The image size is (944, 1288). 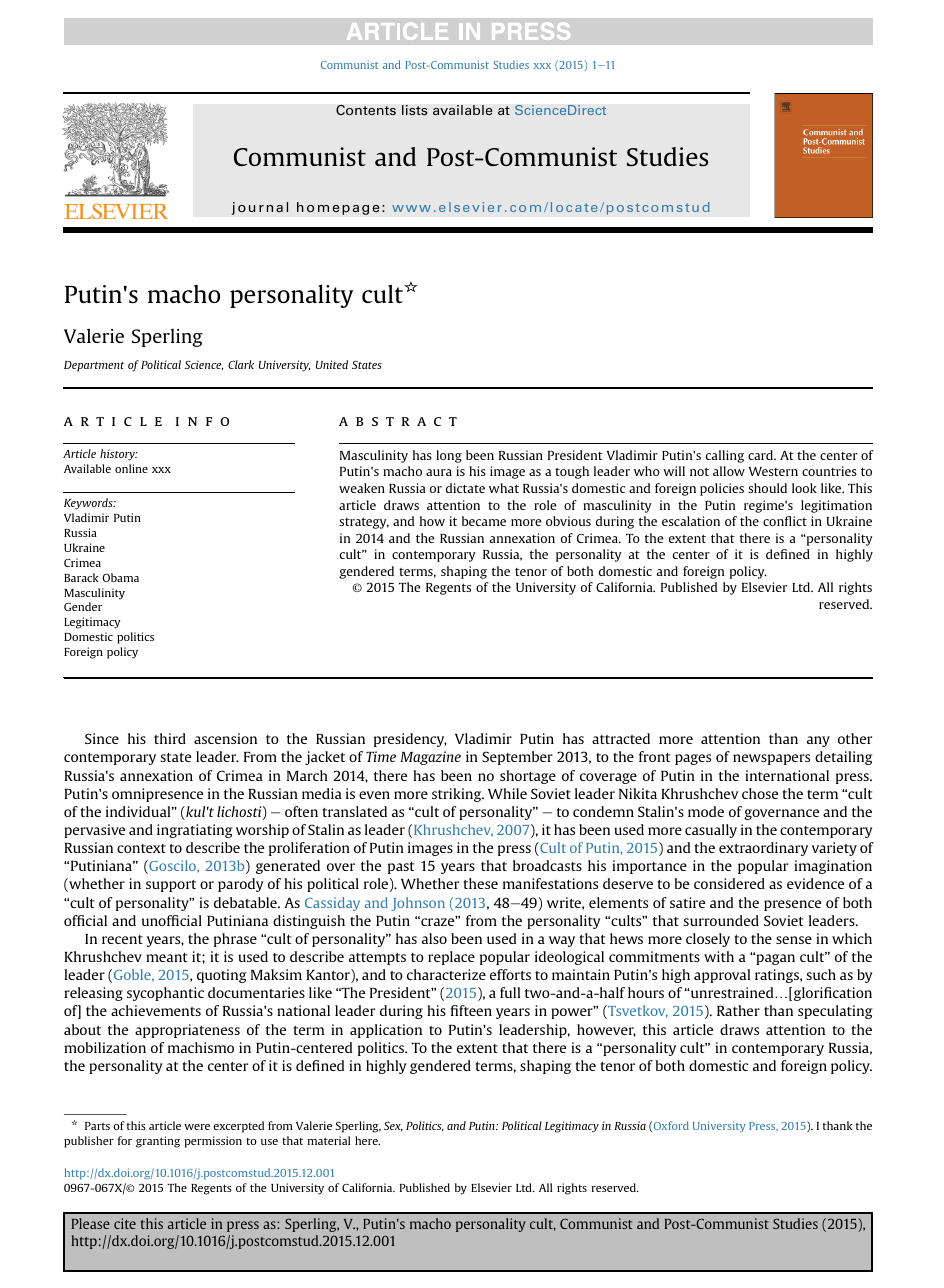 What do you see at coordinates (771, 759) in the screenshot?
I see `newspapers` at bounding box center [771, 759].
